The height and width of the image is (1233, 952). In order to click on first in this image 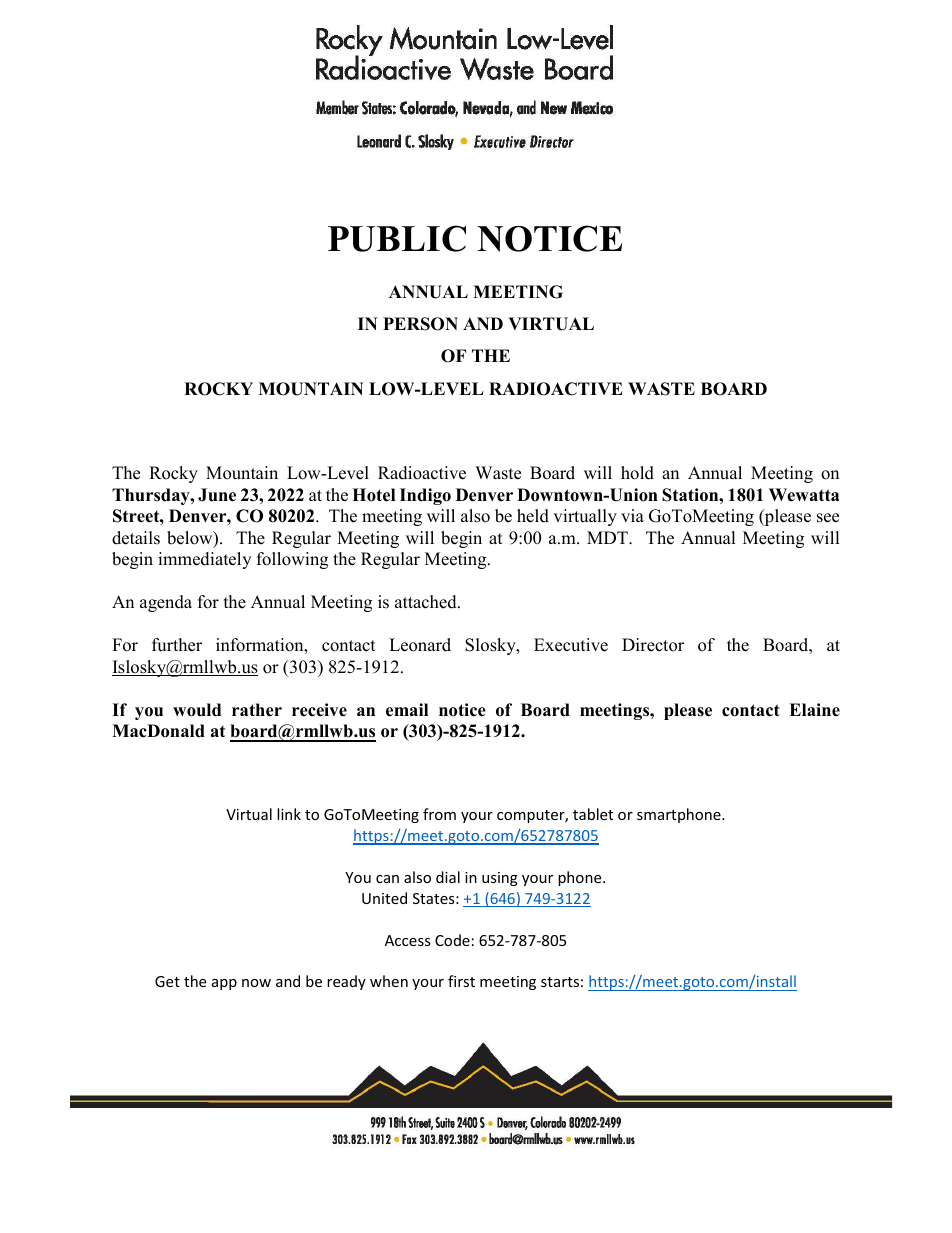, I will do `click(461, 981)`.
